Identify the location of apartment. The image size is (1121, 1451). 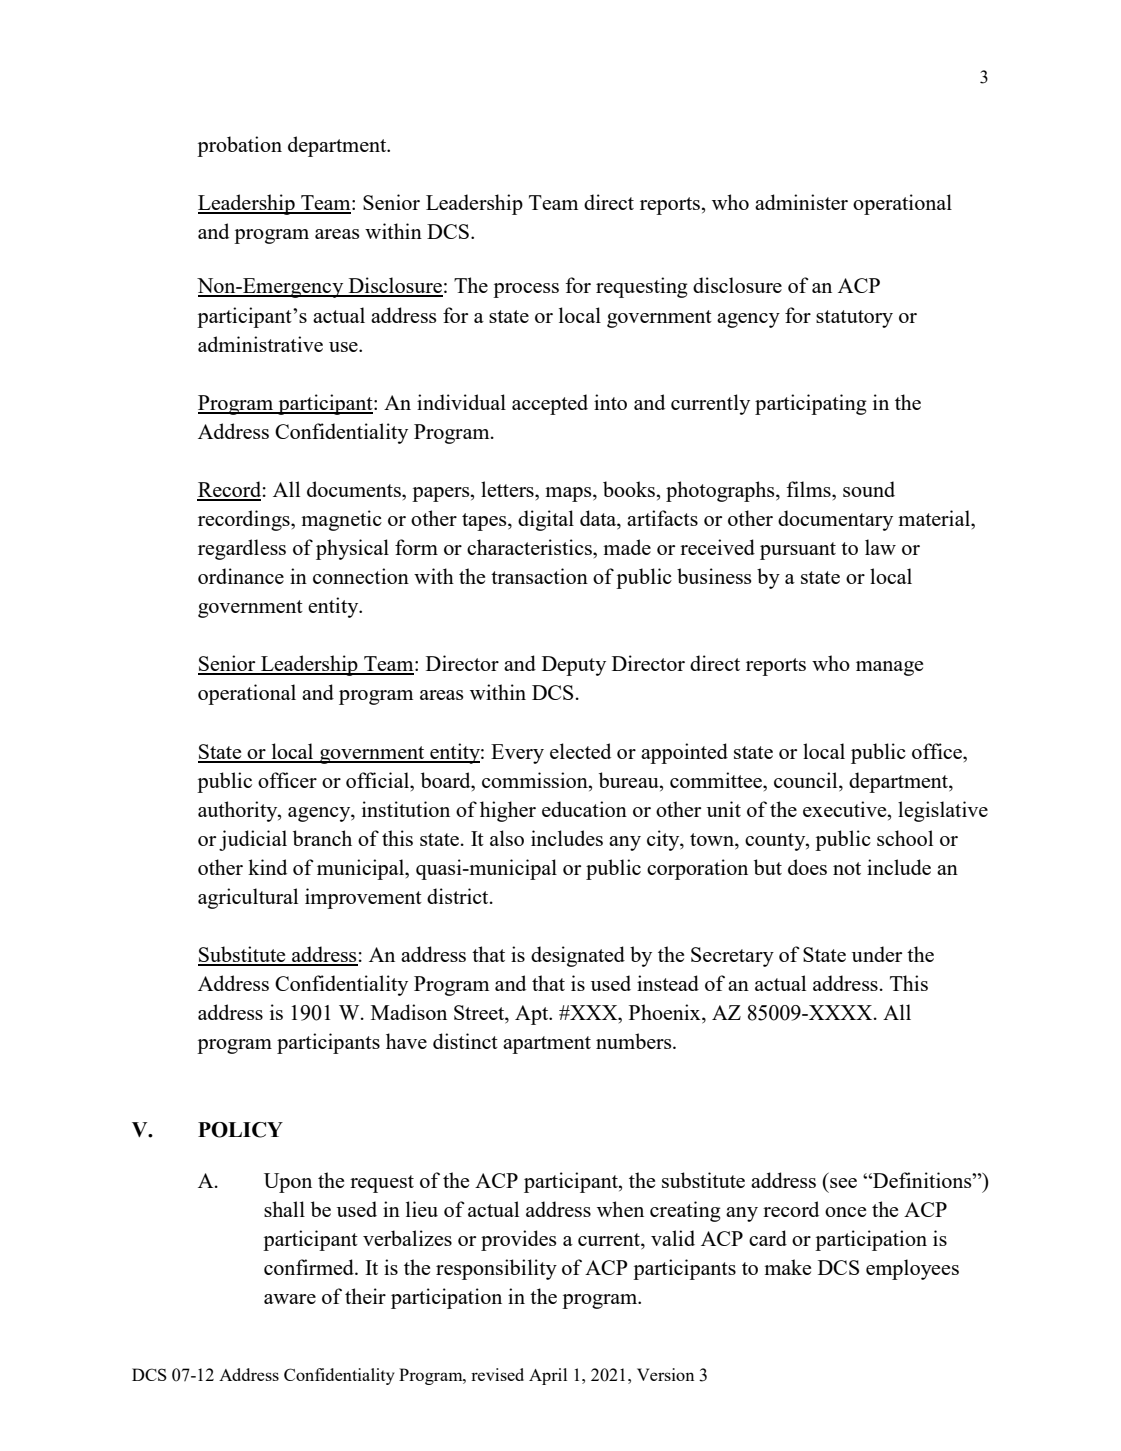
(547, 1045).
